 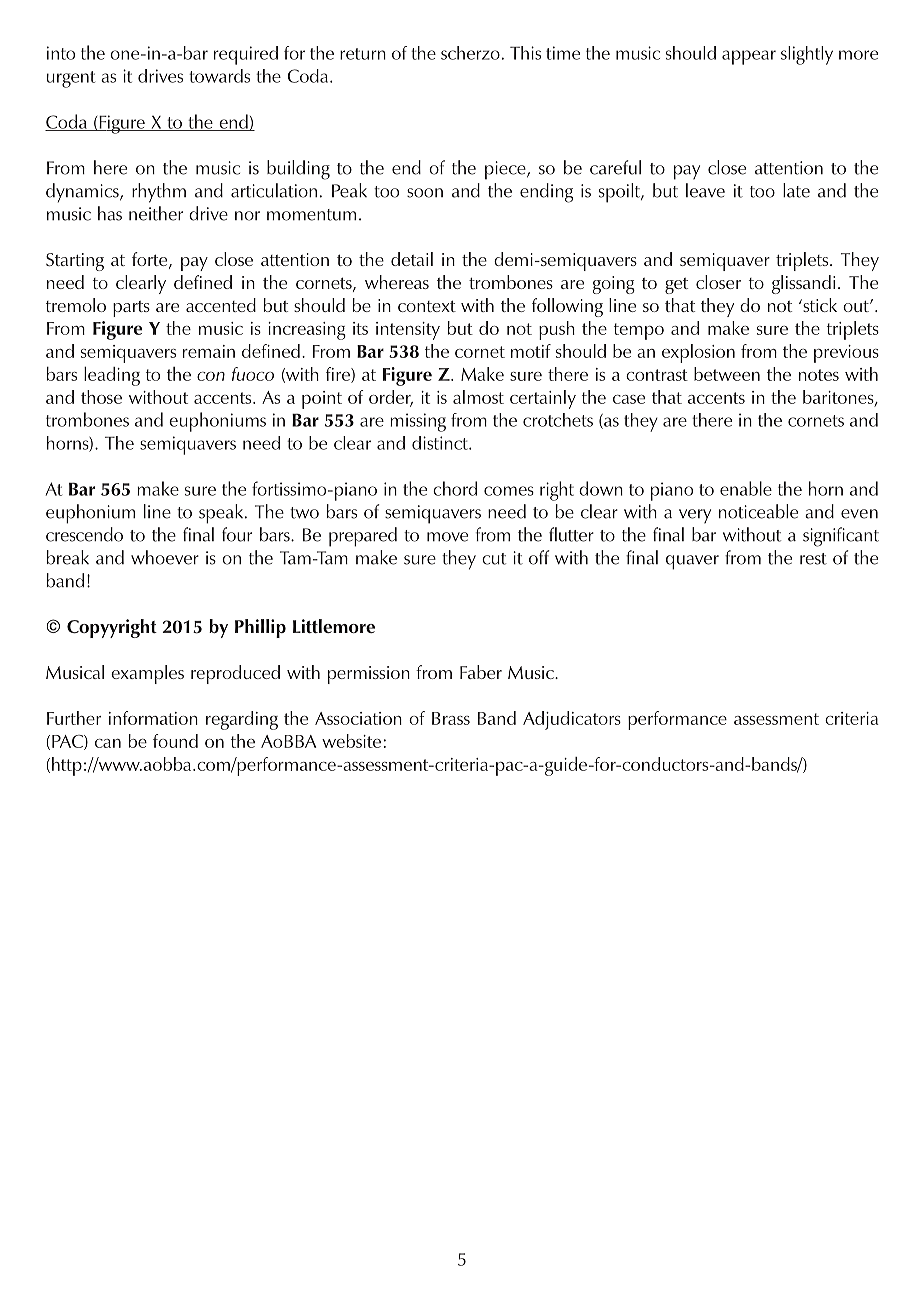 I want to click on crescendo, so click(x=84, y=534).
